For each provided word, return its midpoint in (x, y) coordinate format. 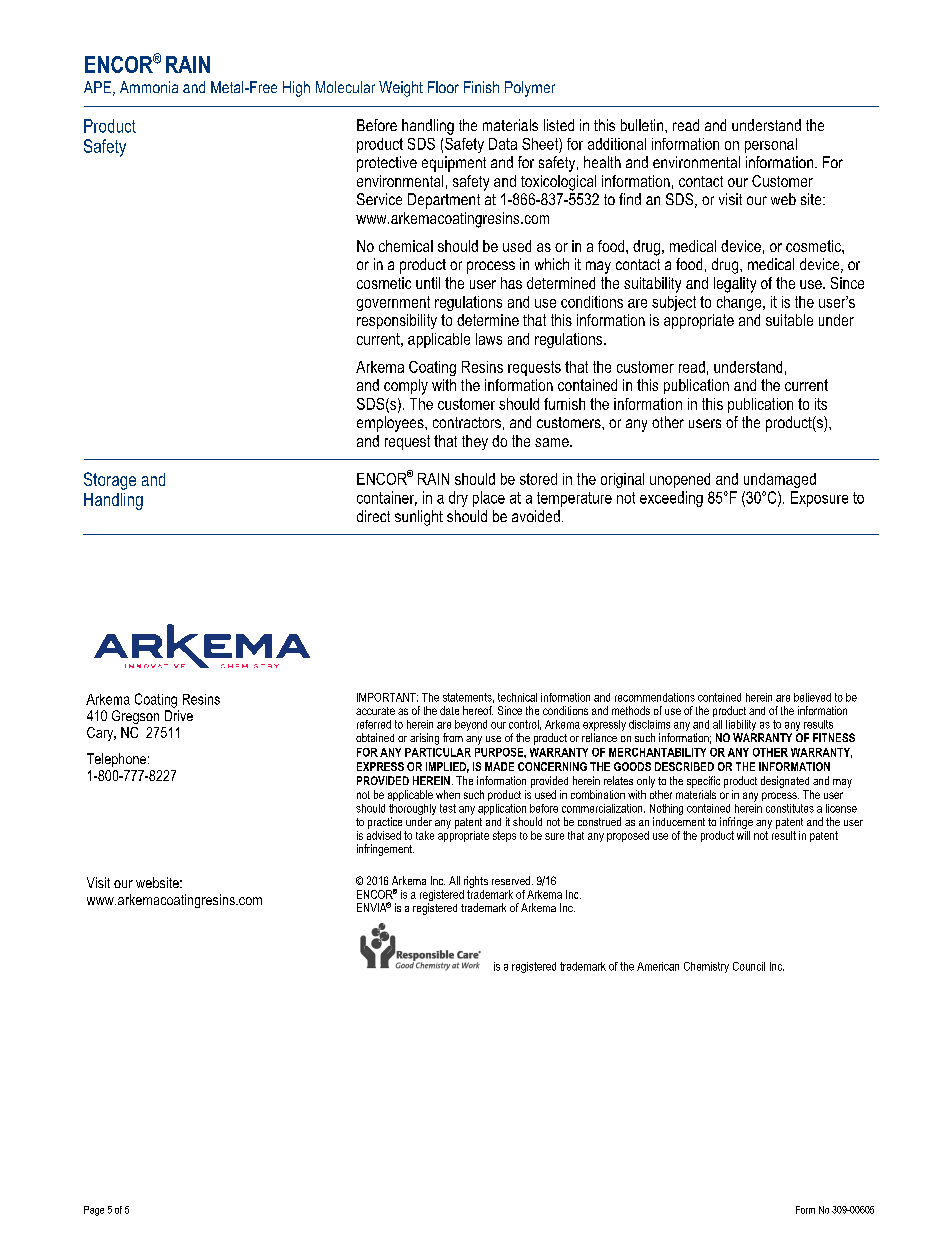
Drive (179, 715)
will (743, 834)
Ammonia (149, 87)
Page (94, 1211)
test (448, 808)
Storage (110, 481)
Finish (481, 87)
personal (771, 145)
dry (458, 499)
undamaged (780, 480)
